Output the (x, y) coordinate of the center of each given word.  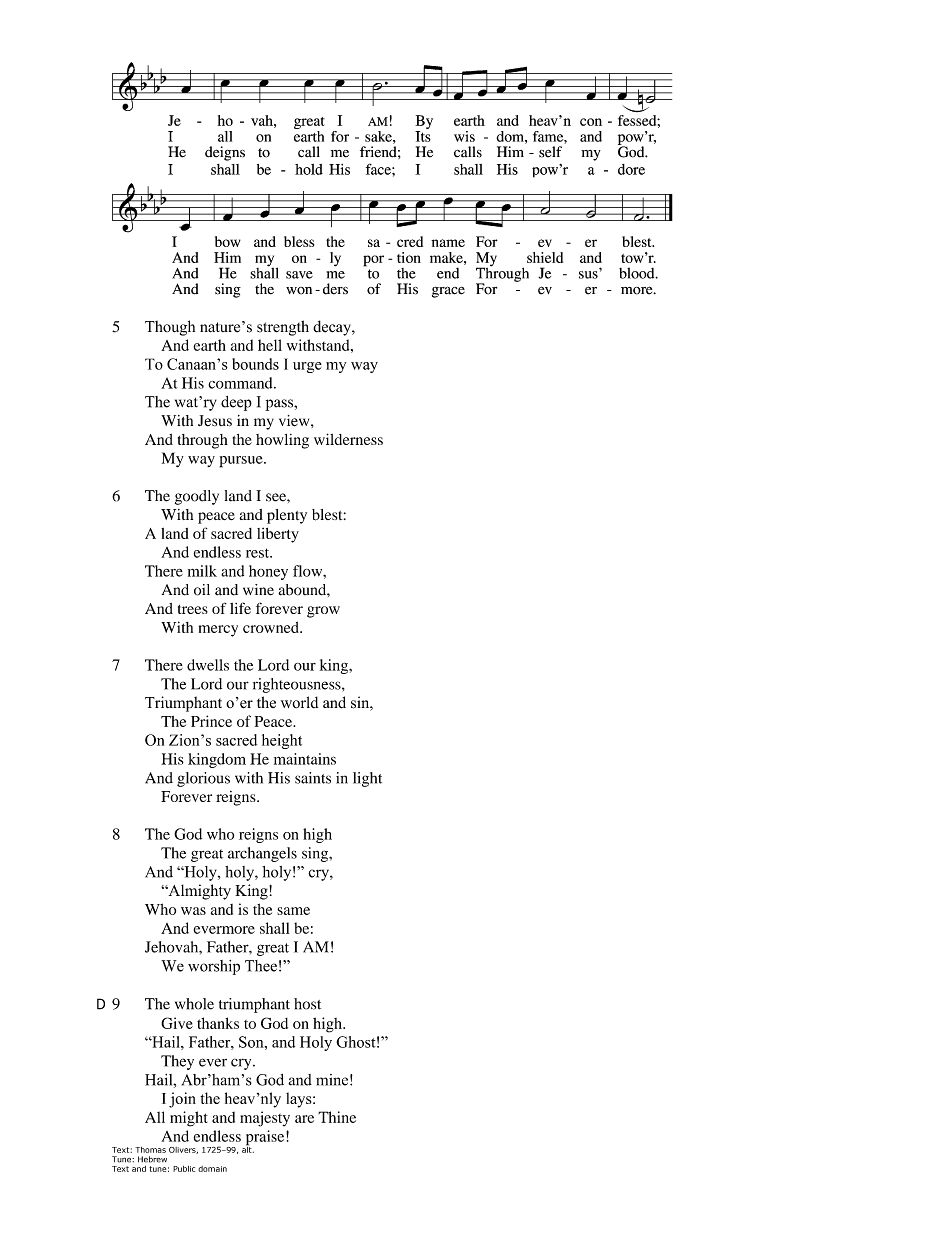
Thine (337, 1117)
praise (266, 1139)
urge (307, 367)
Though (170, 328)
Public (184, 1169)
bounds (255, 364)
